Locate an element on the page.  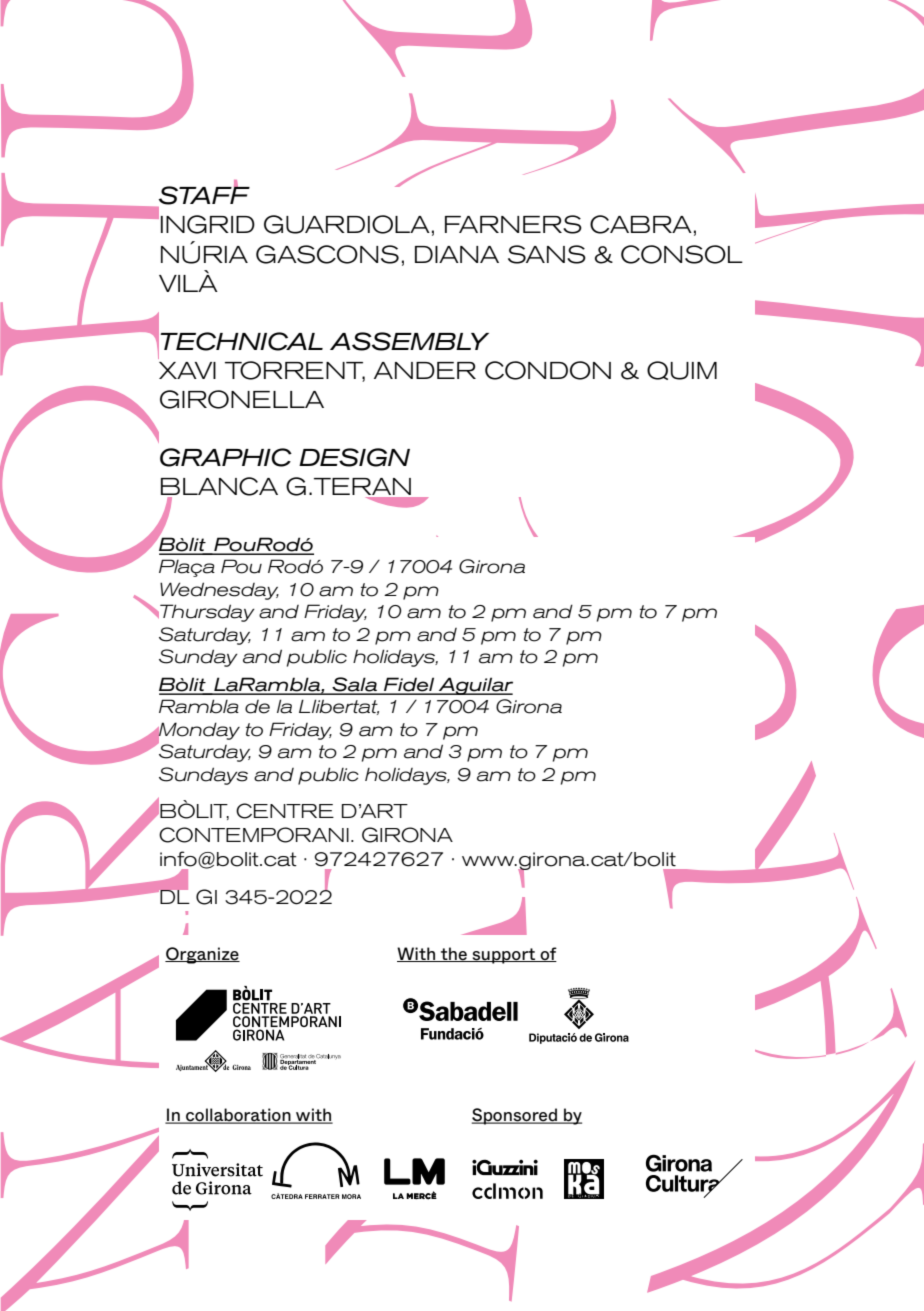
Sponsored is located at coordinates (515, 1116).
